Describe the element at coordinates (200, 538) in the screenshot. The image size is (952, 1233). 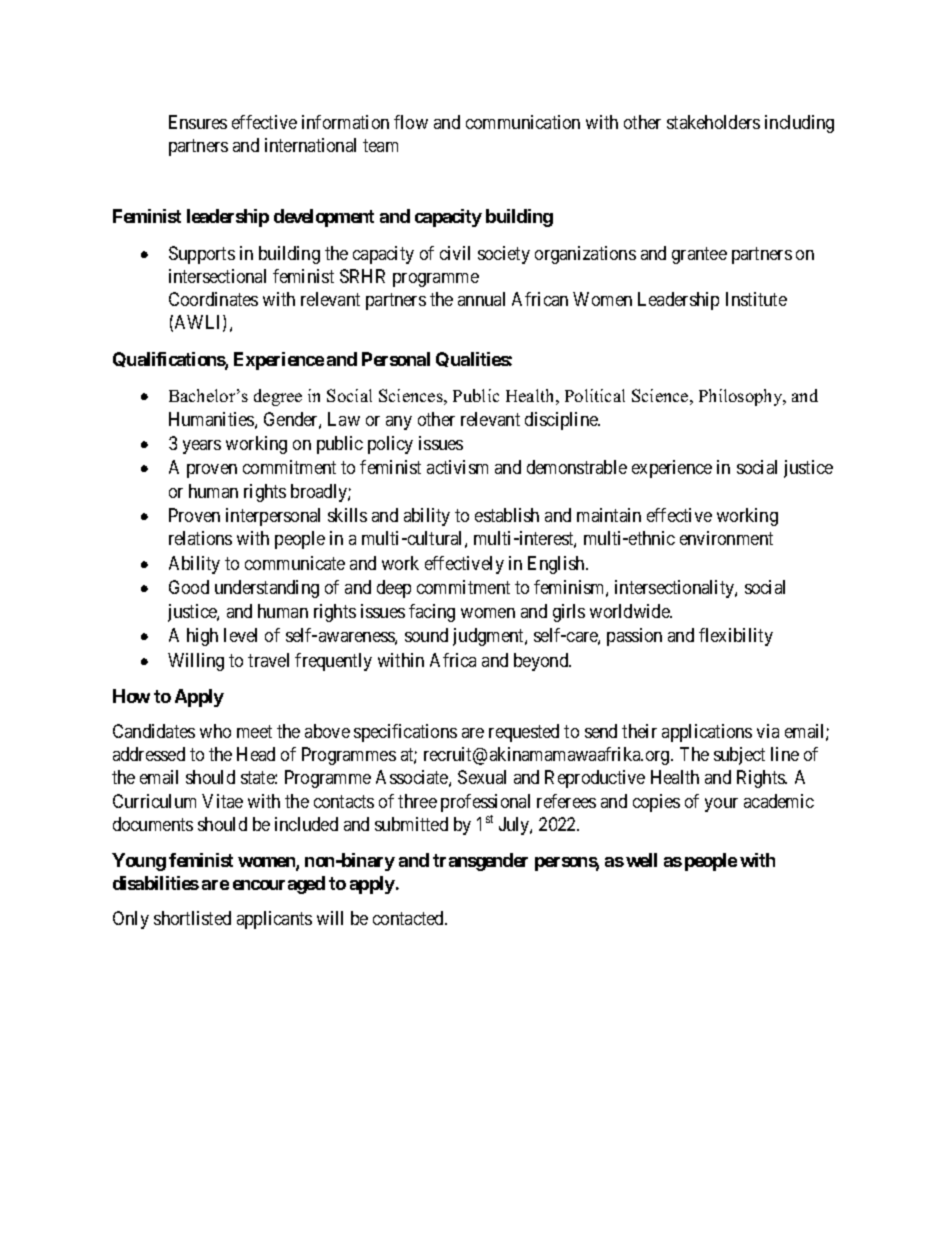
I see `relations` at that location.
